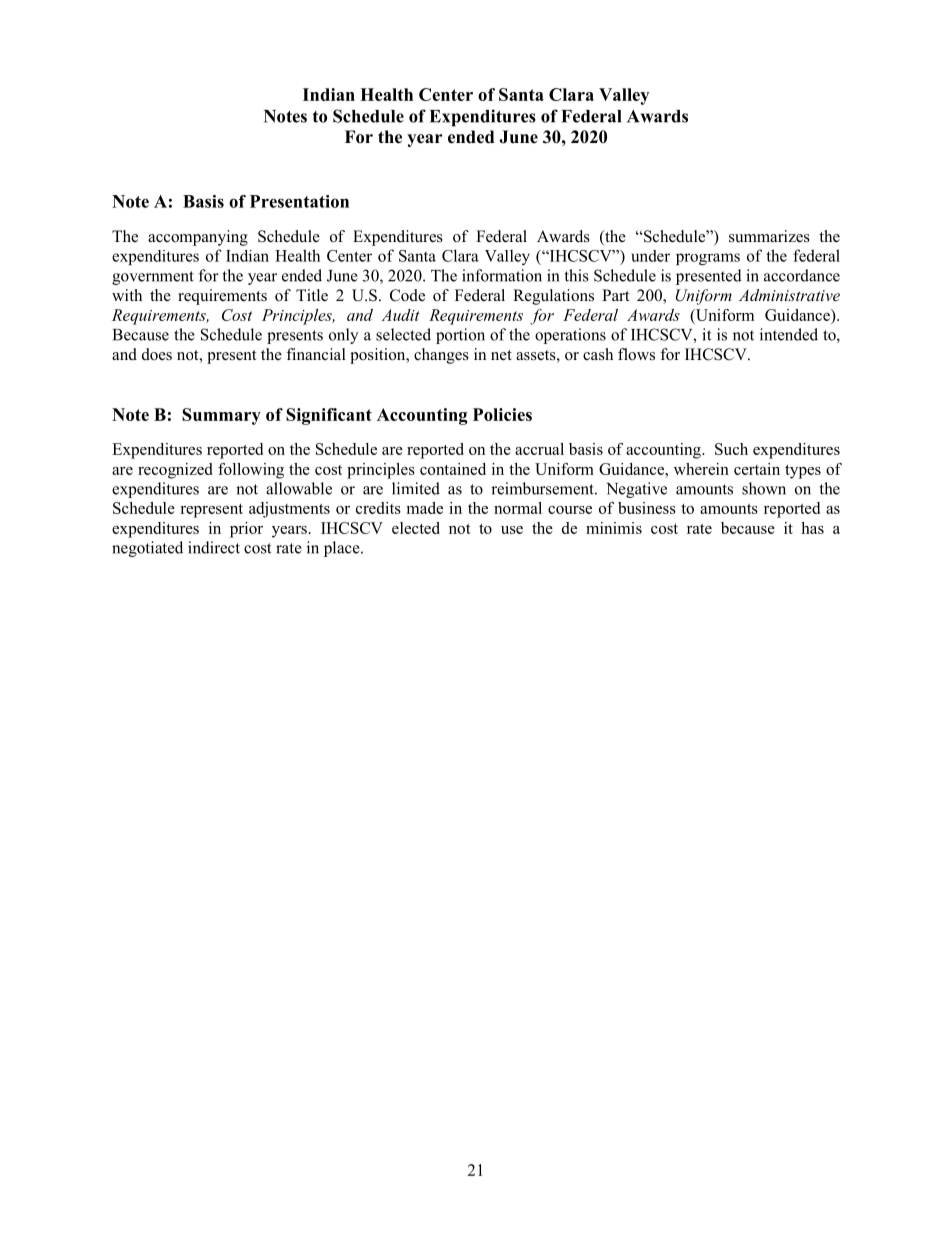 The image size is (952, 1233). I want to click on summarizes, so click(769, 236).
